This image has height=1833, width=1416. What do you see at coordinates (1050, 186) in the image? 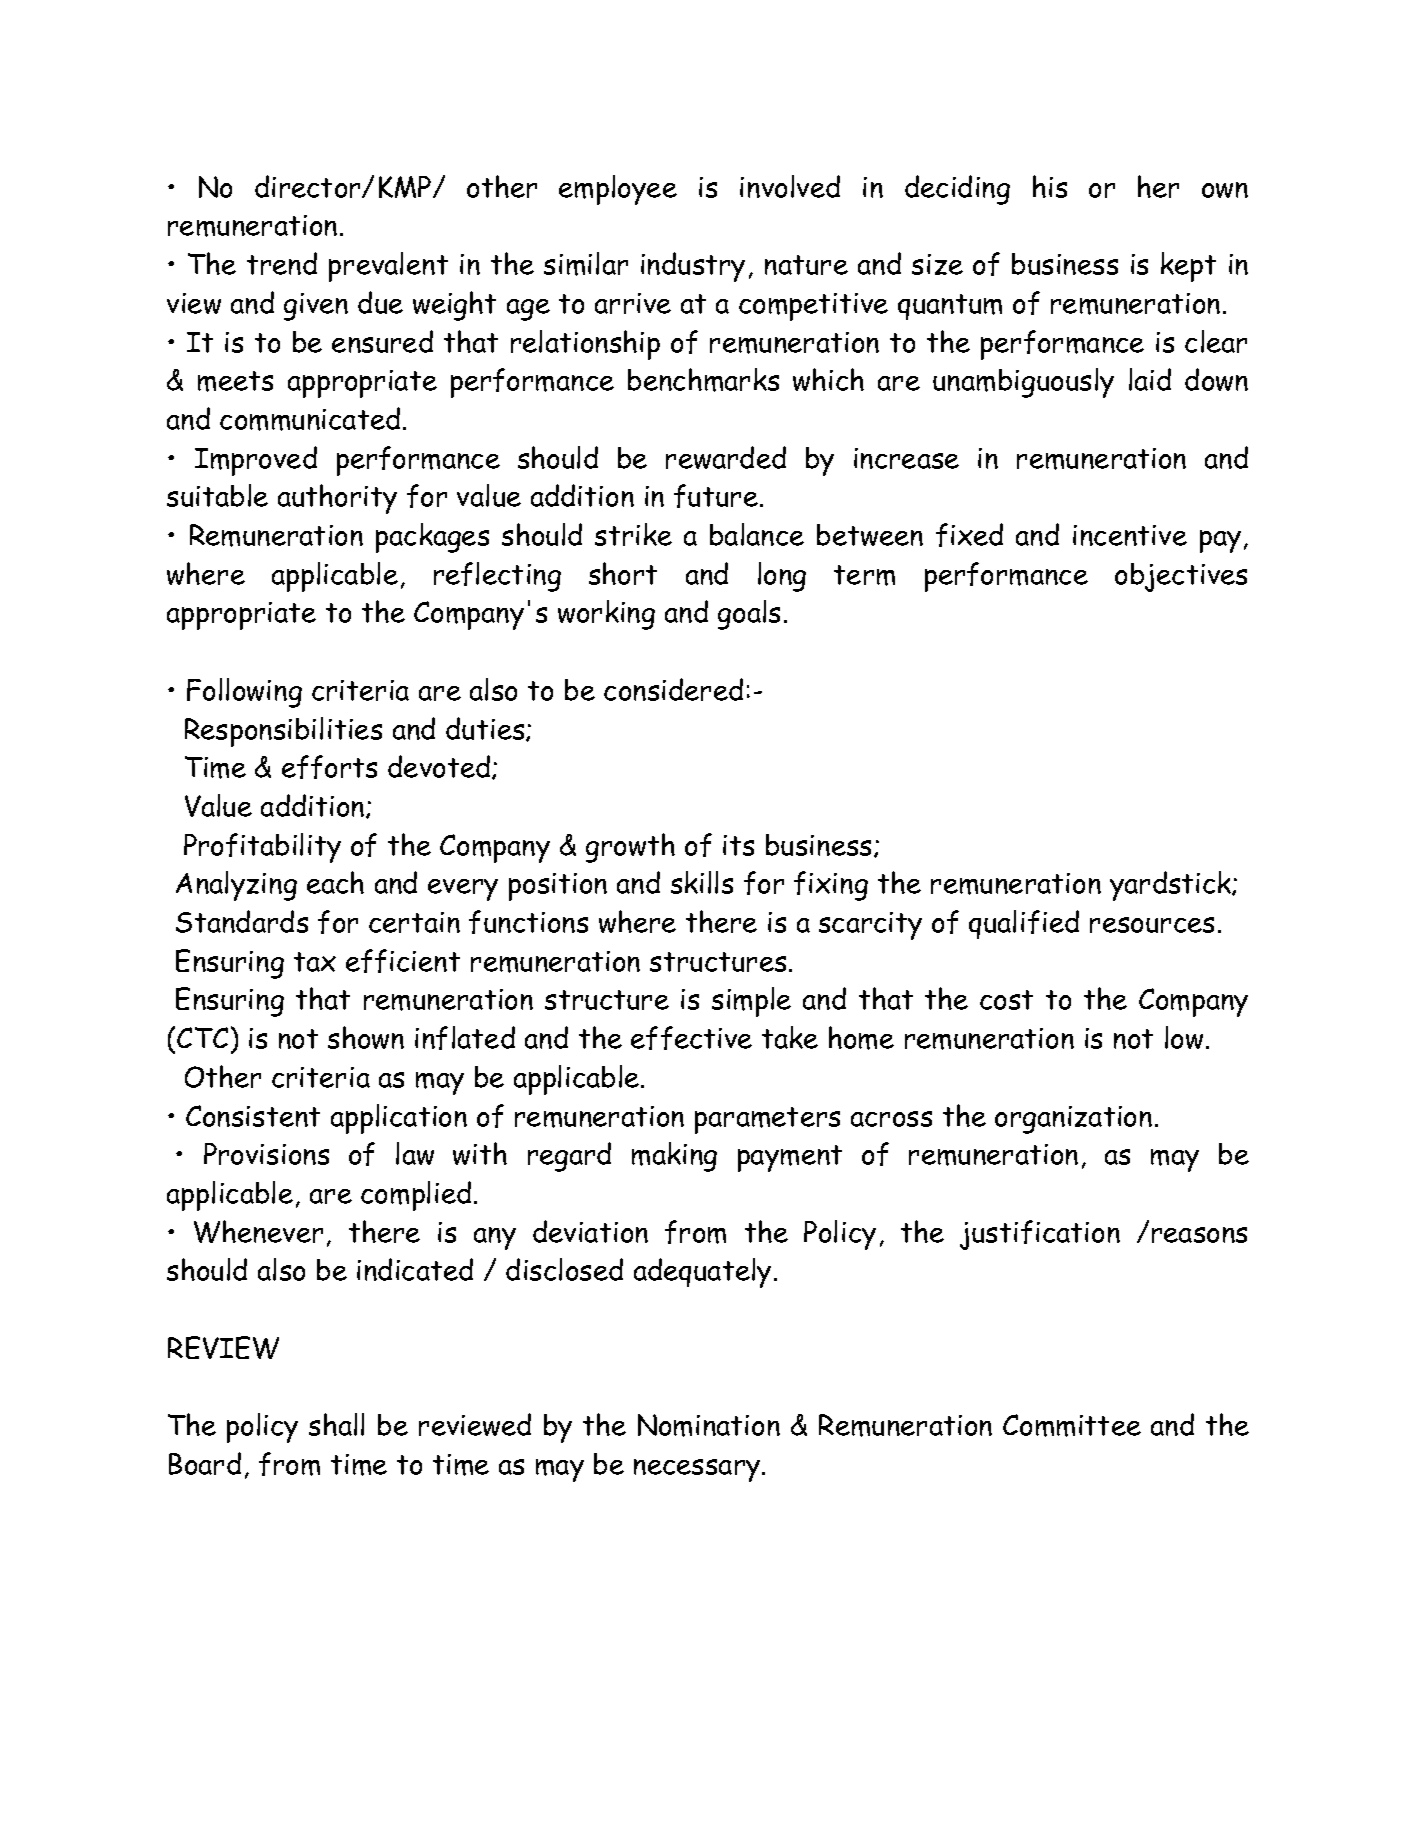
I see `his` at bounding box center [1050, 186].
